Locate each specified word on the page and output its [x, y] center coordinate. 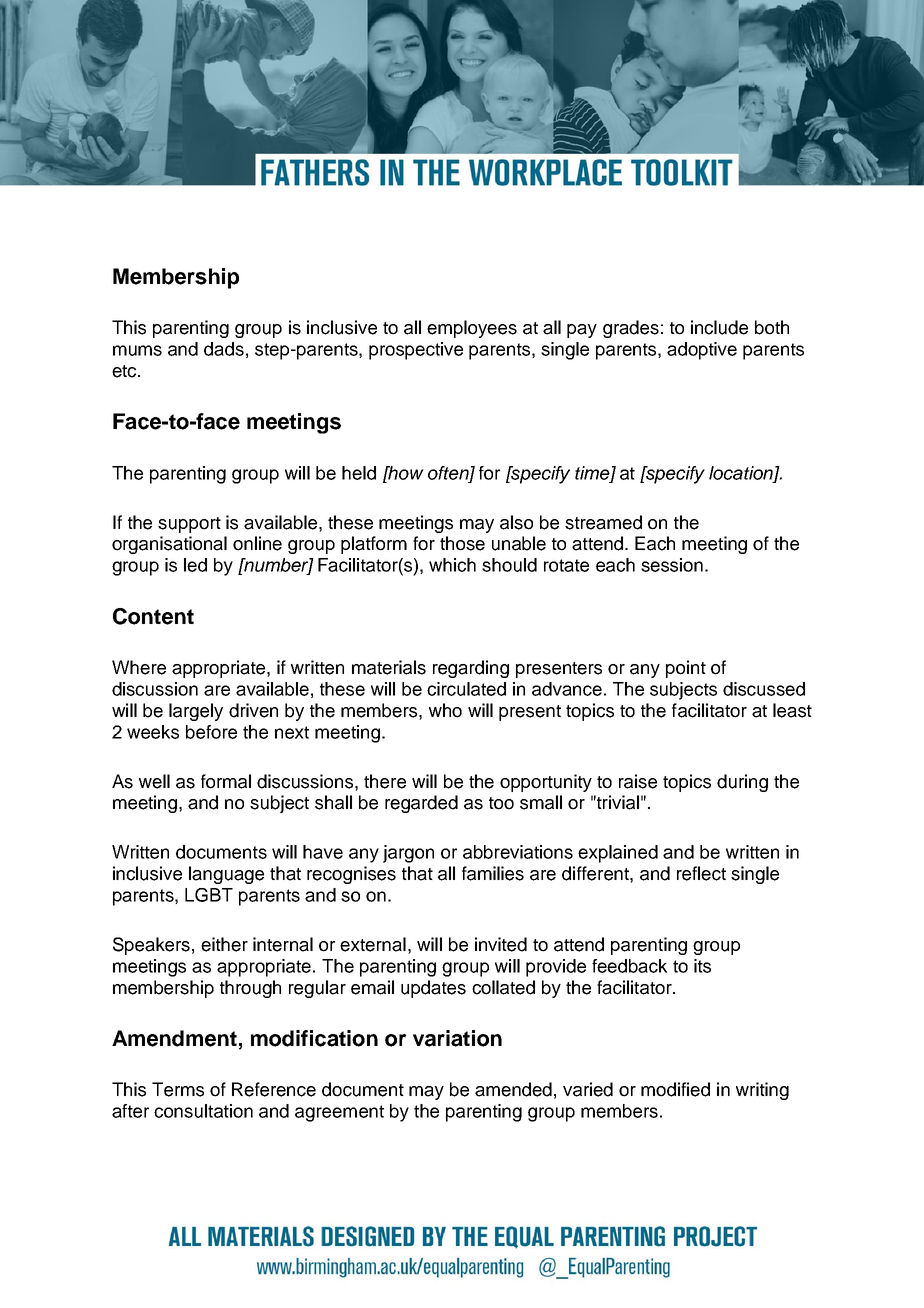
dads [224, 349]
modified [675, 1089]
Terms [178, 1089]
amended [513, 1089]
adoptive [702, 351]
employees [472, 329]
